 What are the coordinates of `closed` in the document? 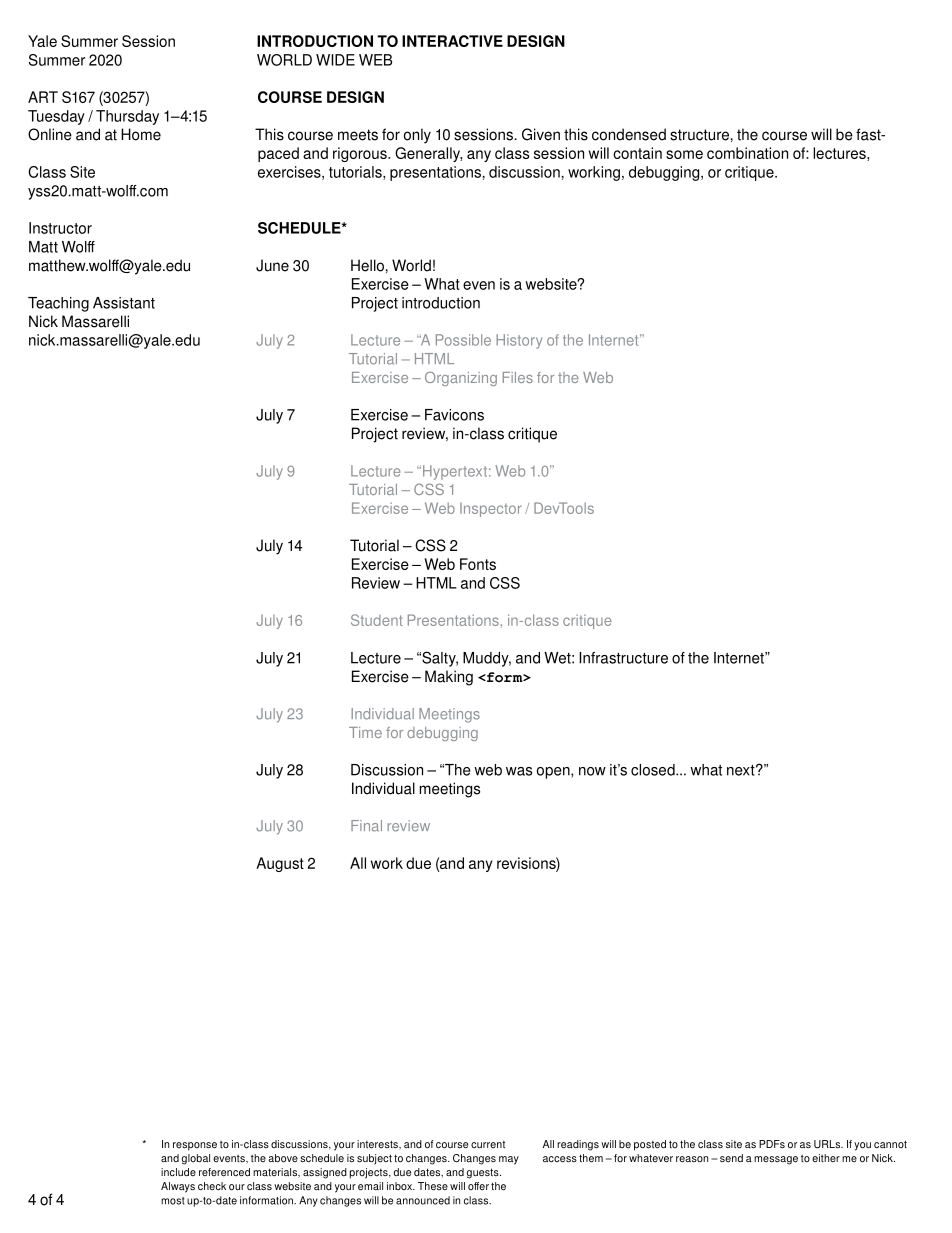 It's located at (654, 770).
